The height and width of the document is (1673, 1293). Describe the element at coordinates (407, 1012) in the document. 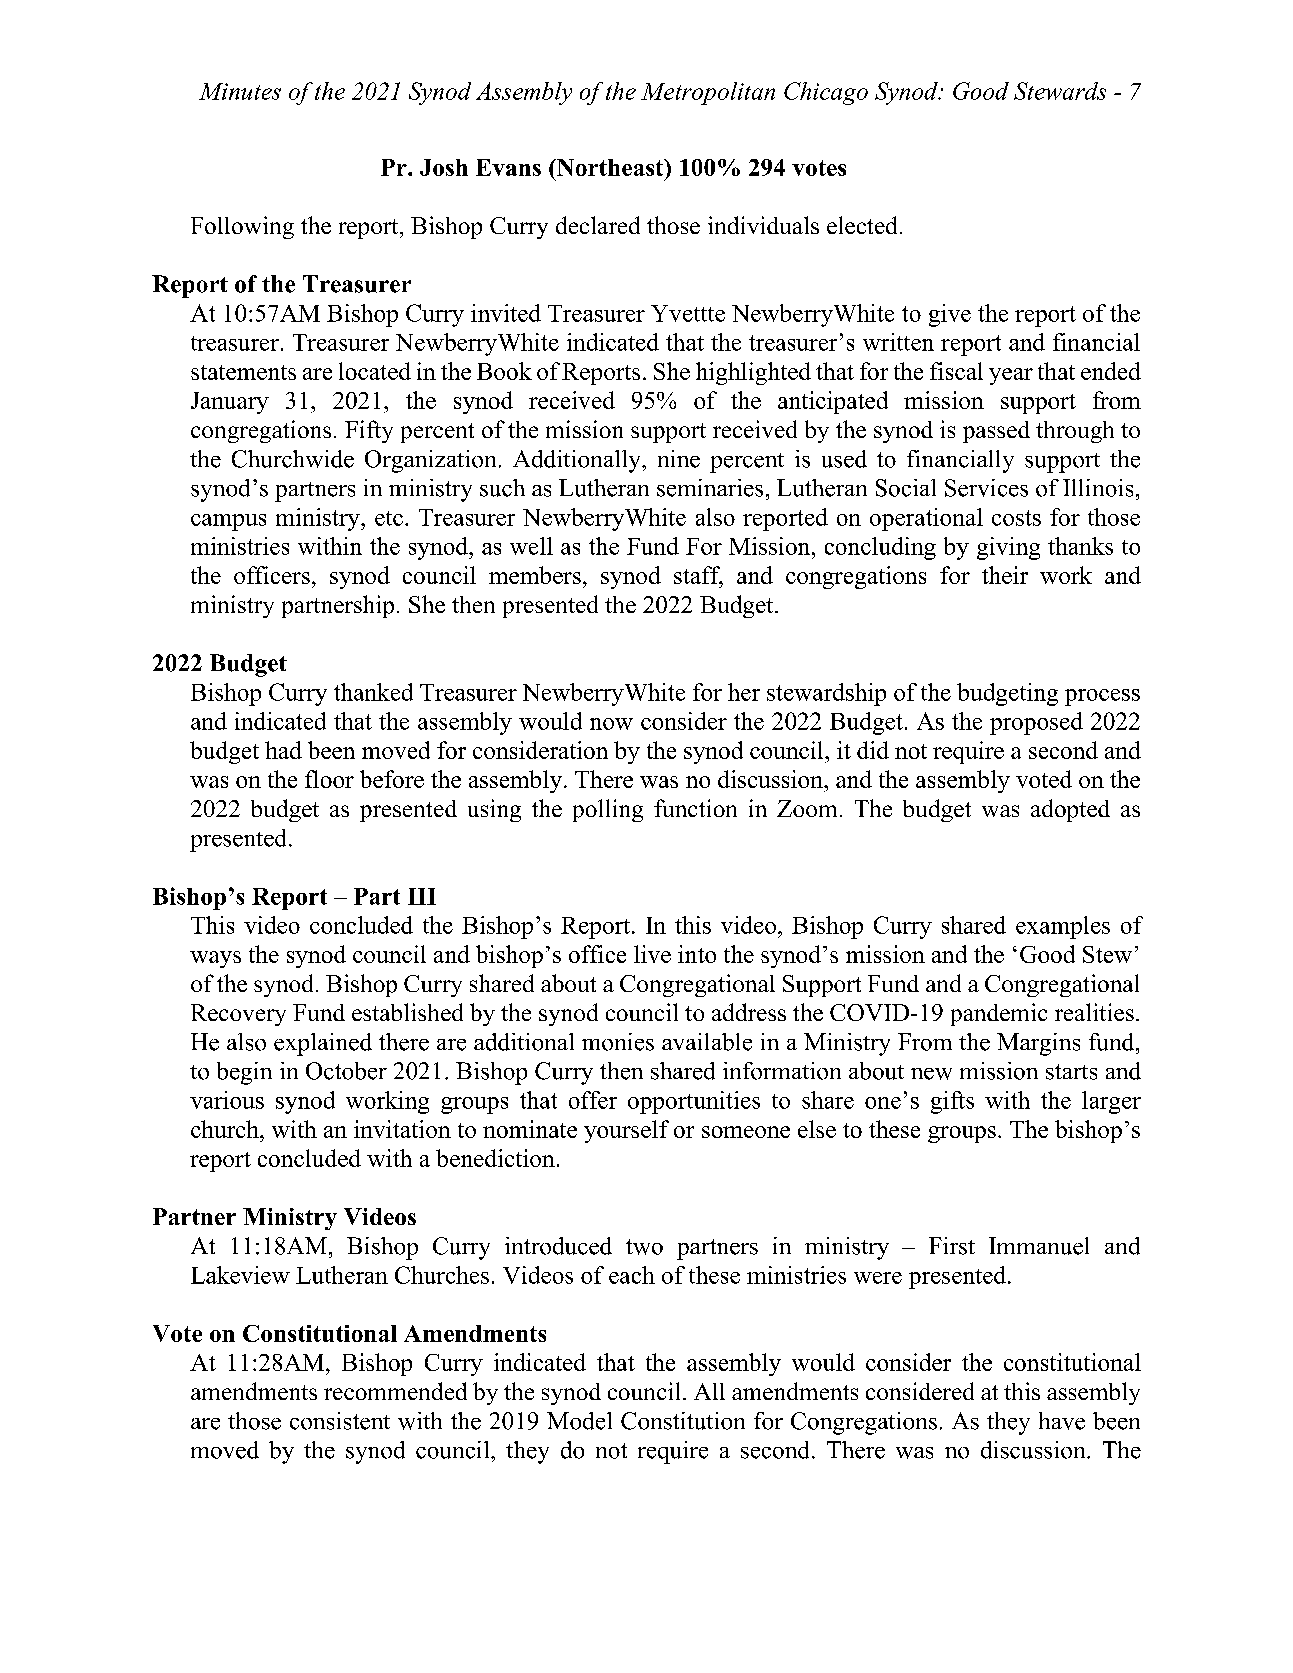

I see `established` at that location.
